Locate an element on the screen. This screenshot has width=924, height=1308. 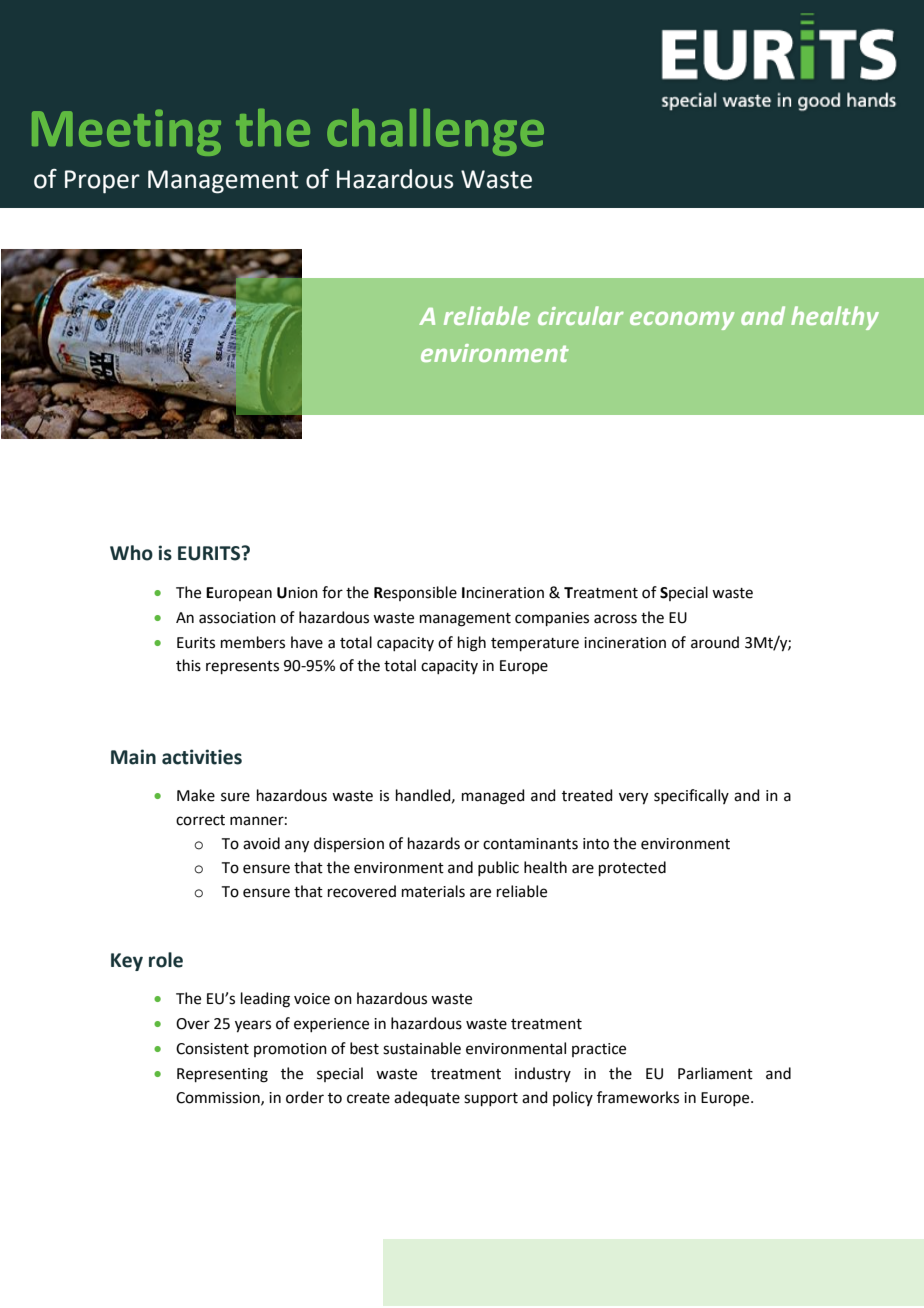
very is located at coordinates (633, 798).
